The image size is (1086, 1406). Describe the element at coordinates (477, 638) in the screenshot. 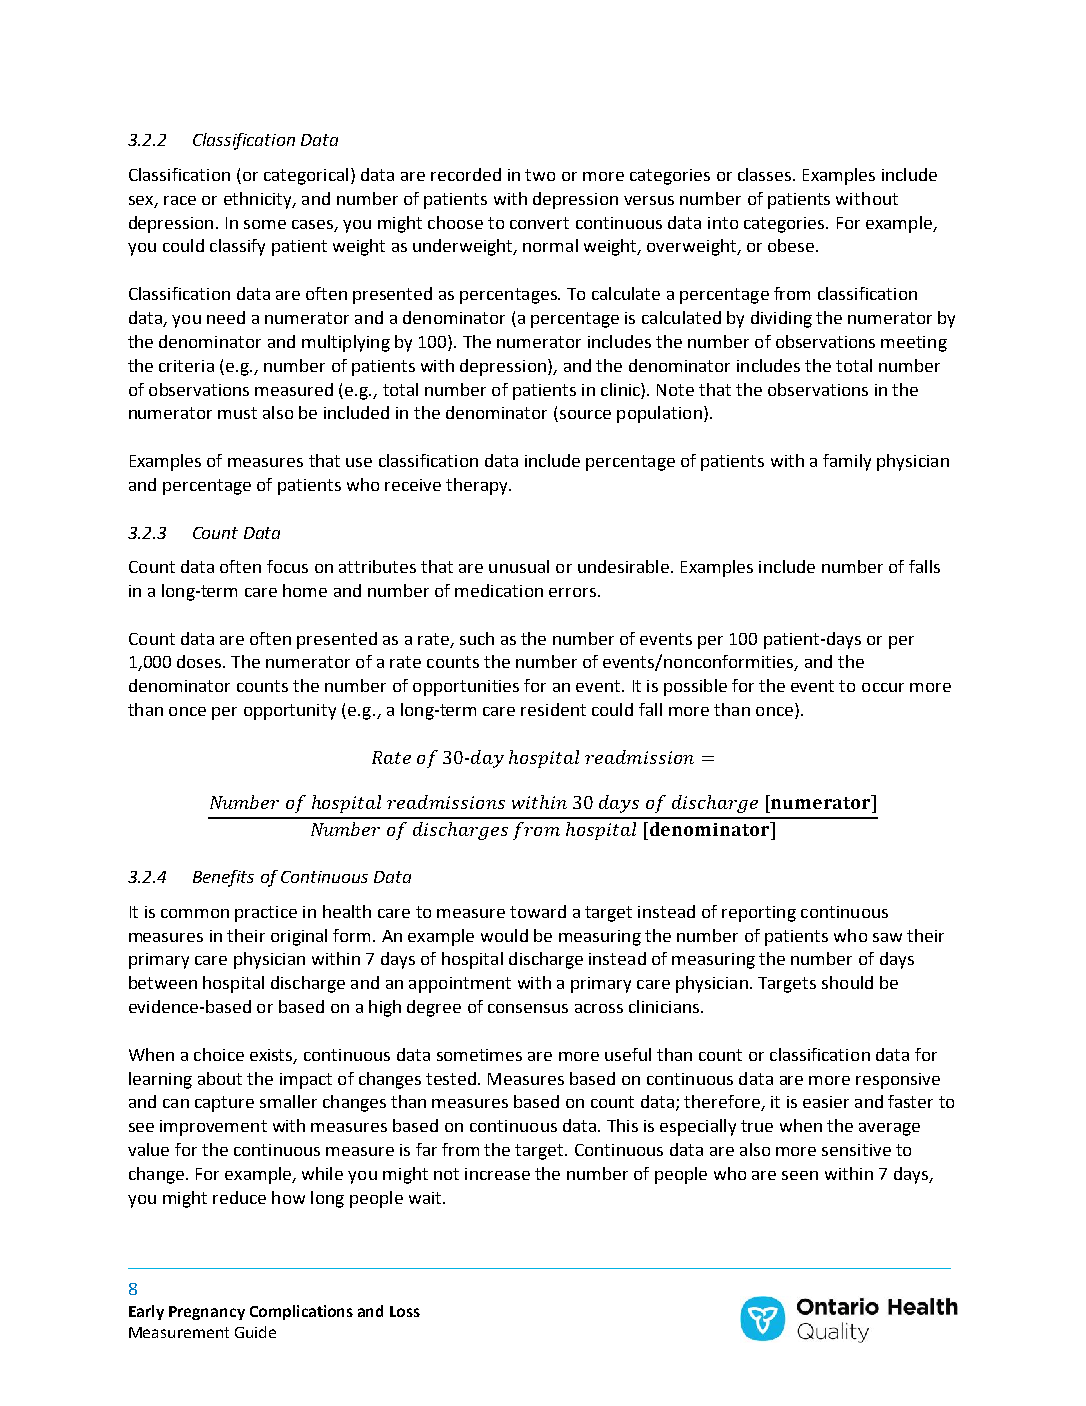

I see `such` at that location.
